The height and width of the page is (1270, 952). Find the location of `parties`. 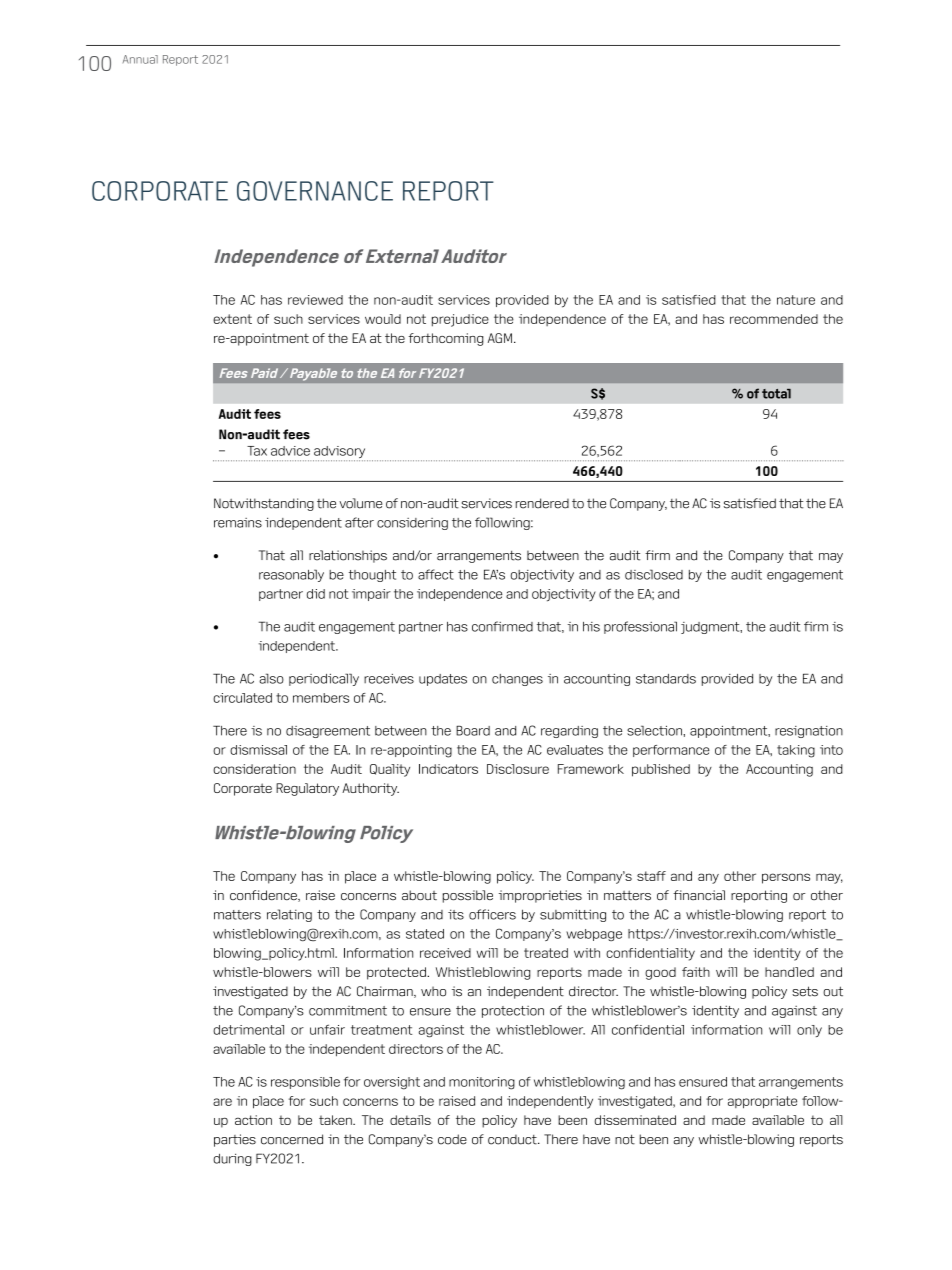

parties is located at coordinates (235, 1140).
